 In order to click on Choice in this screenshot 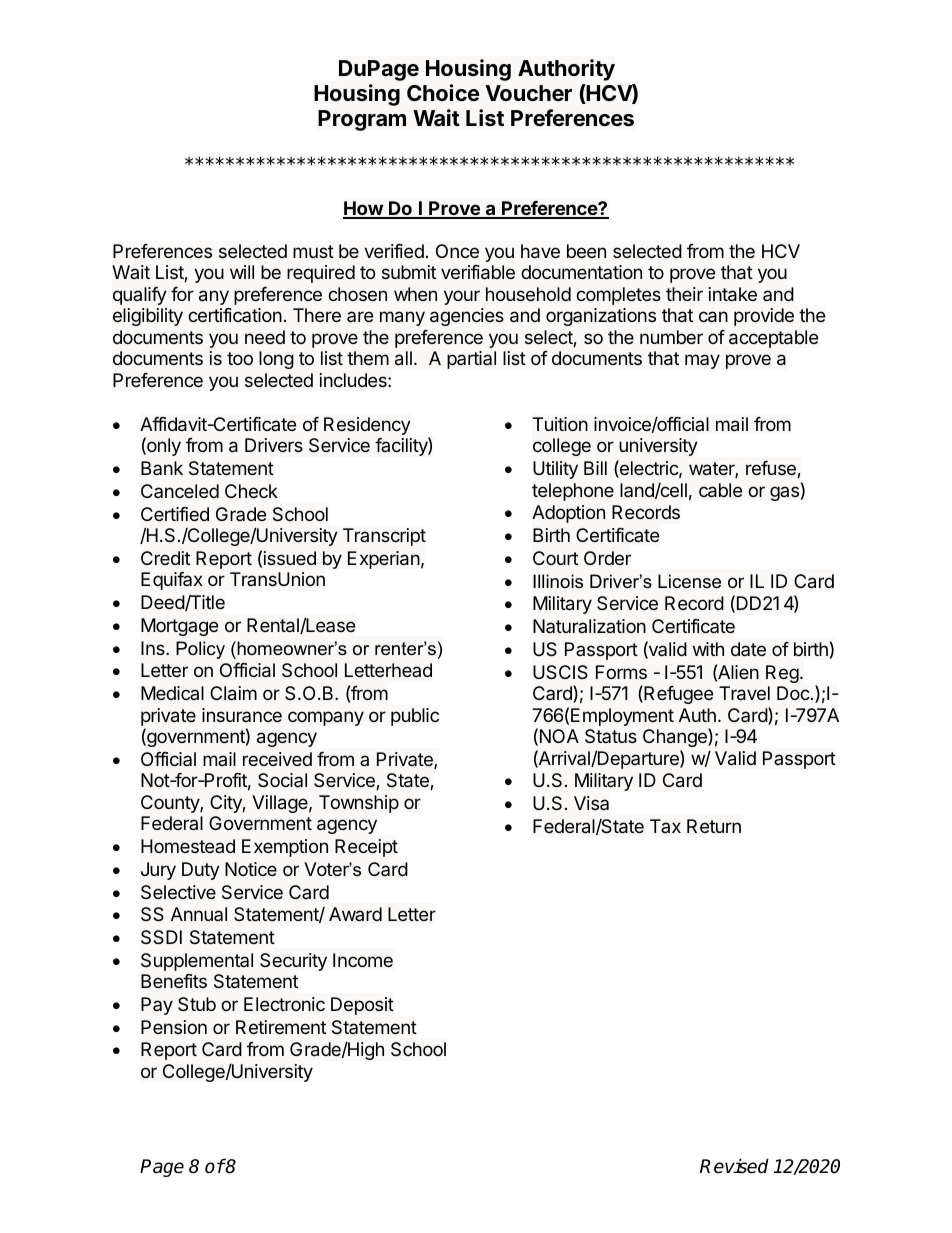, I will do `click(443, 93)`.
